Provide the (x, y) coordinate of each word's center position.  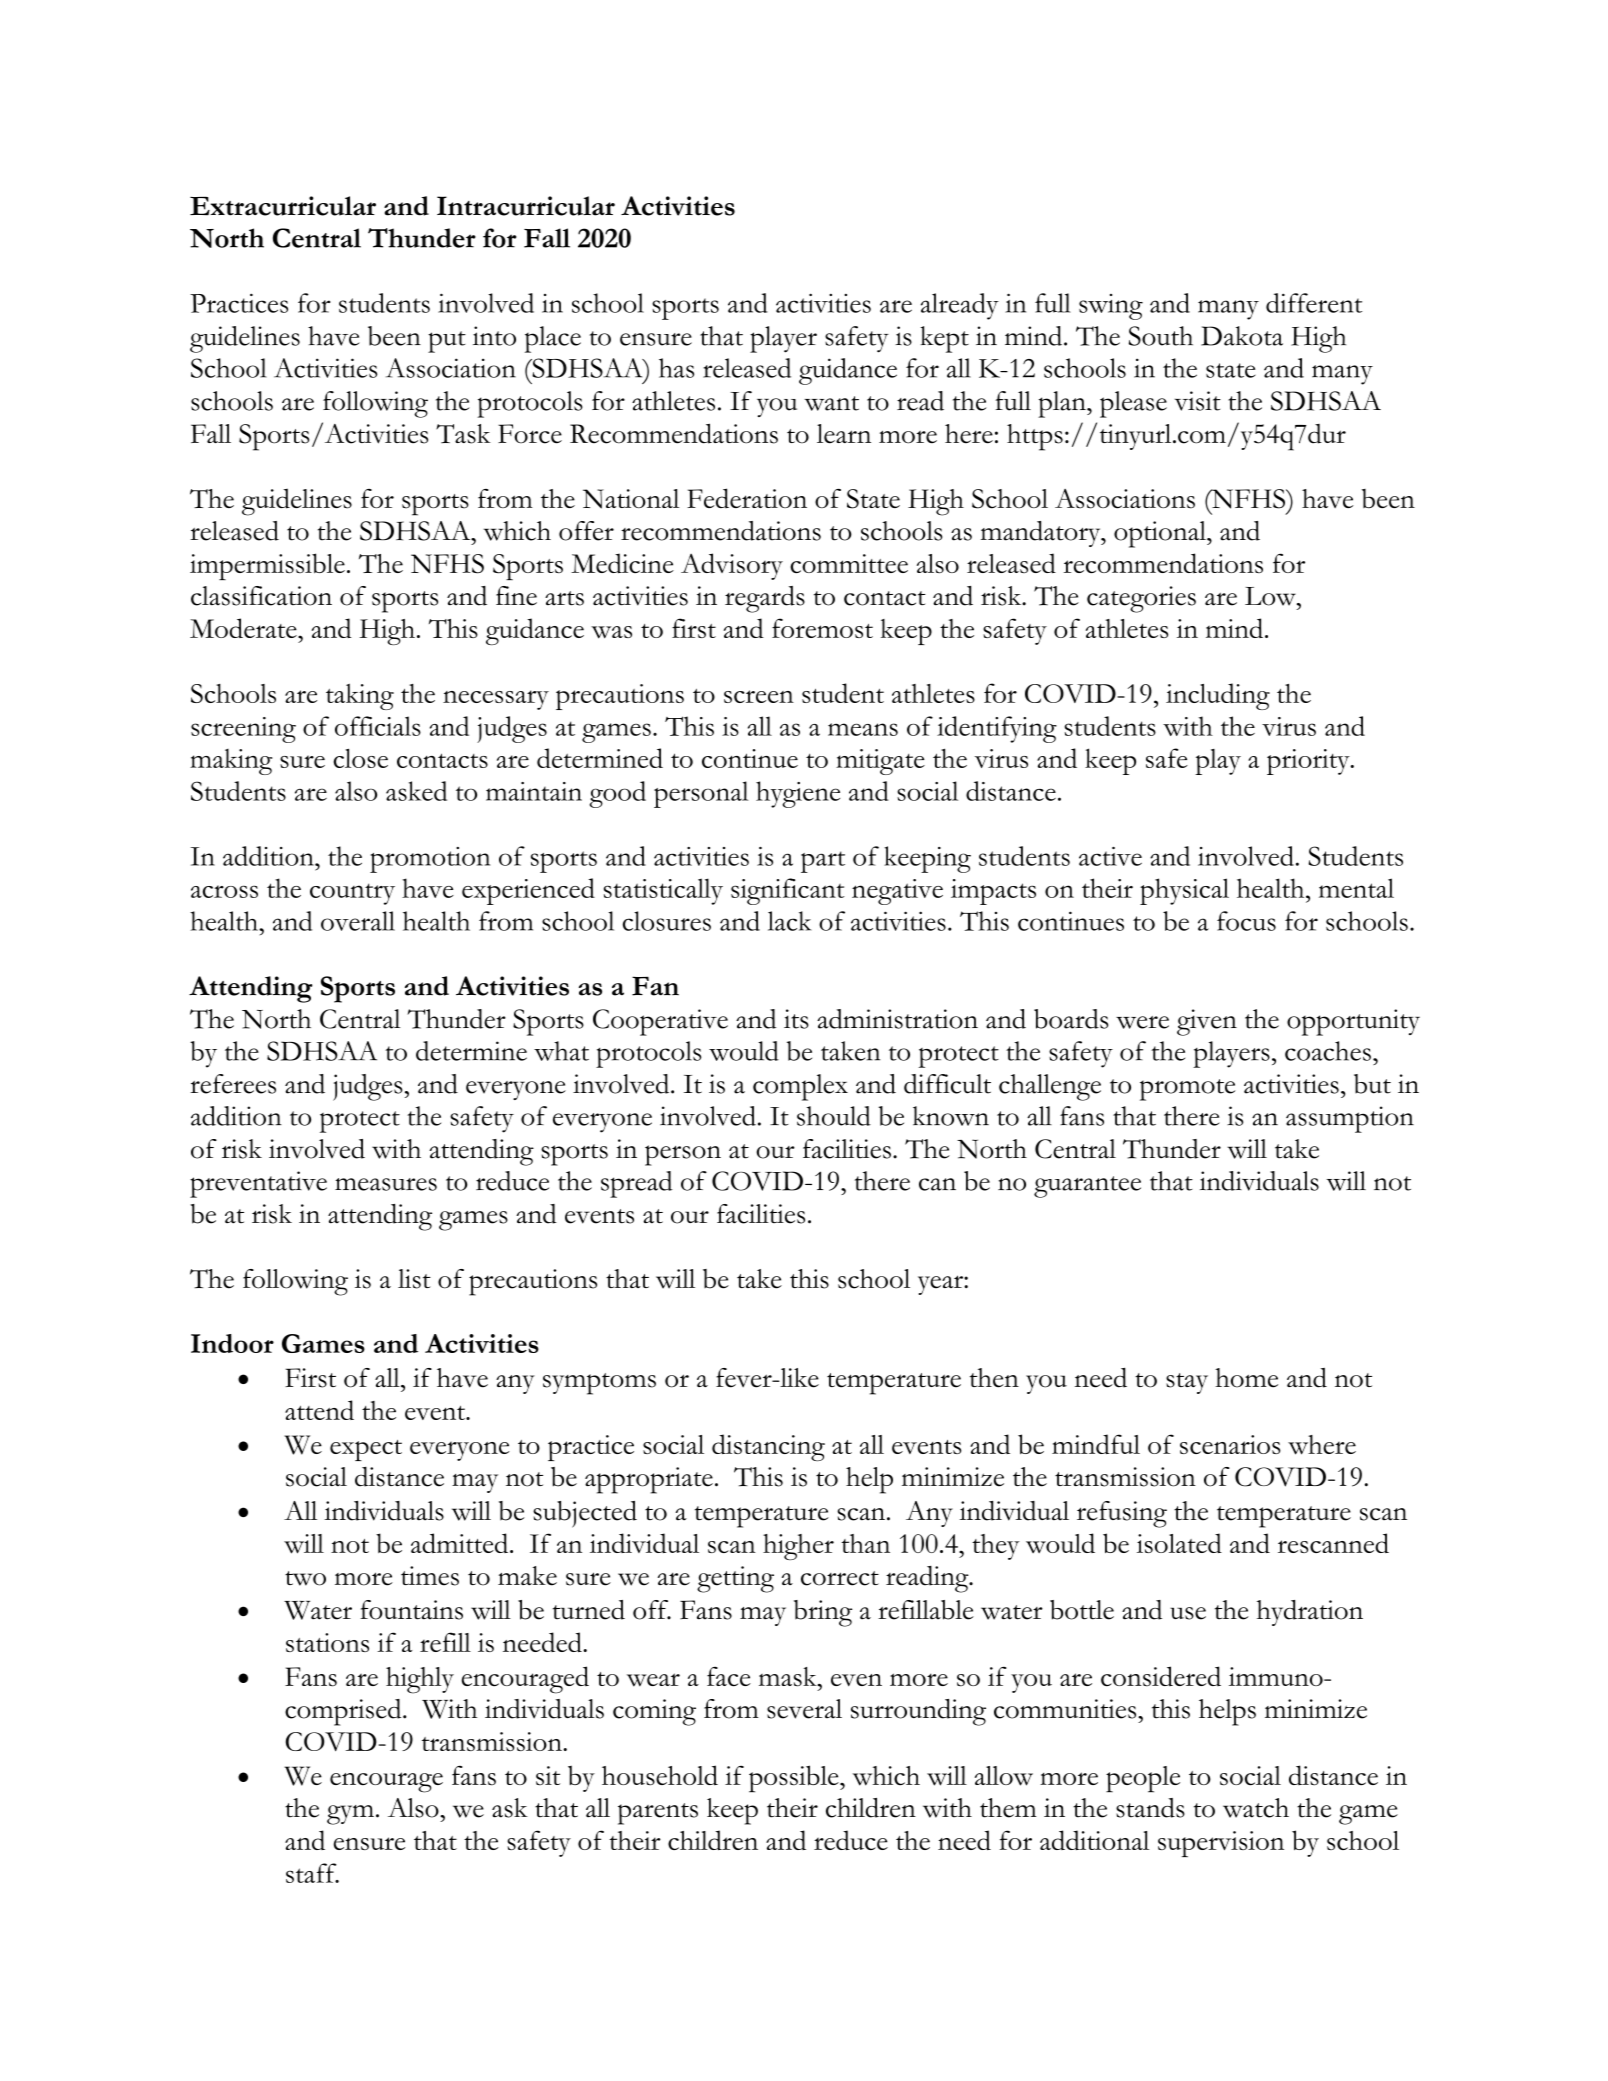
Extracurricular (283, 206)
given (1207, 1022)
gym (350, 1815)
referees (233, 1084)
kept (944, 339)
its (796, 1019)
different (1314, 303)
